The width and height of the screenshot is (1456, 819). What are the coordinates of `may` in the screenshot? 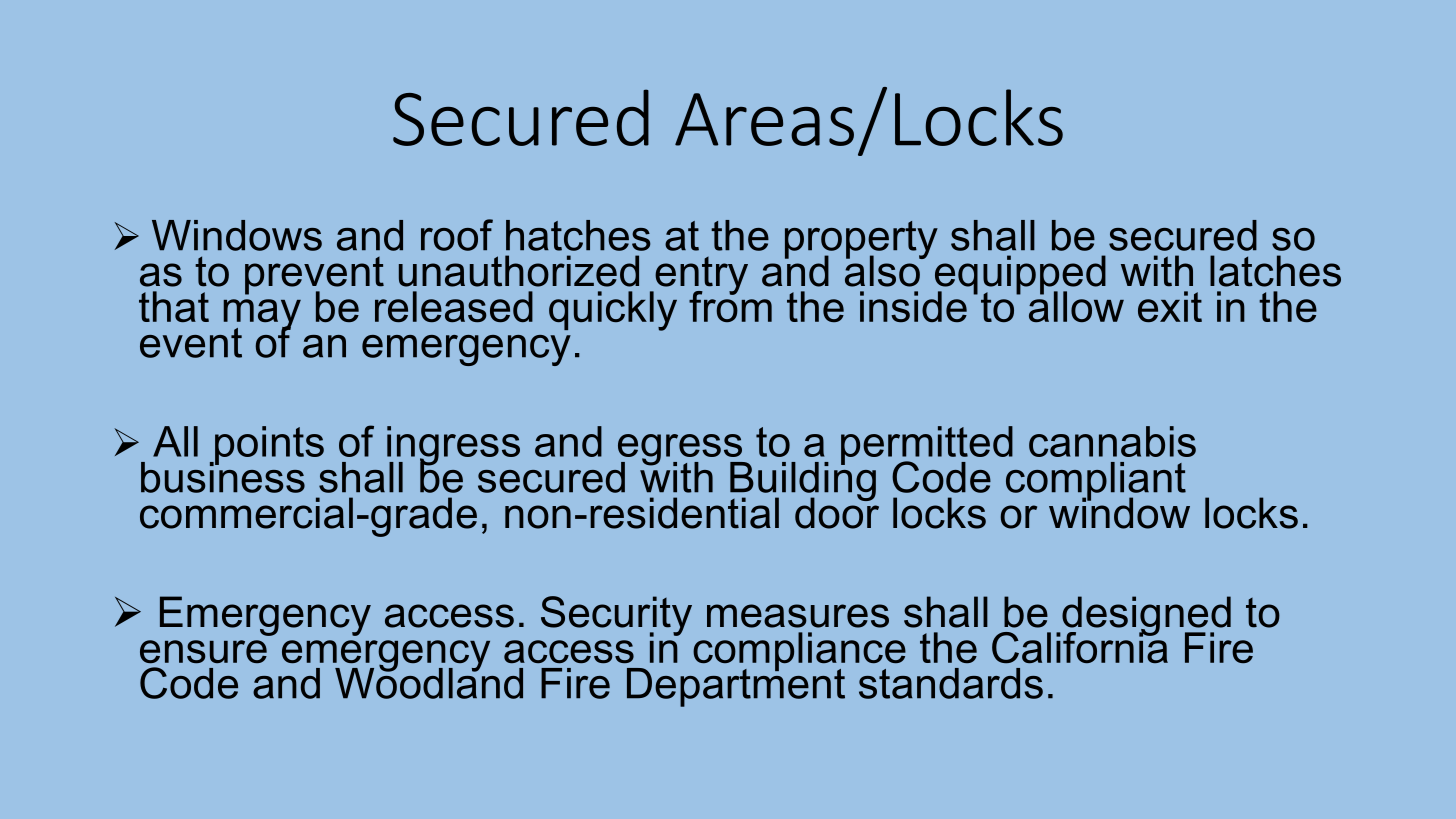 It's located at (262, 316).
